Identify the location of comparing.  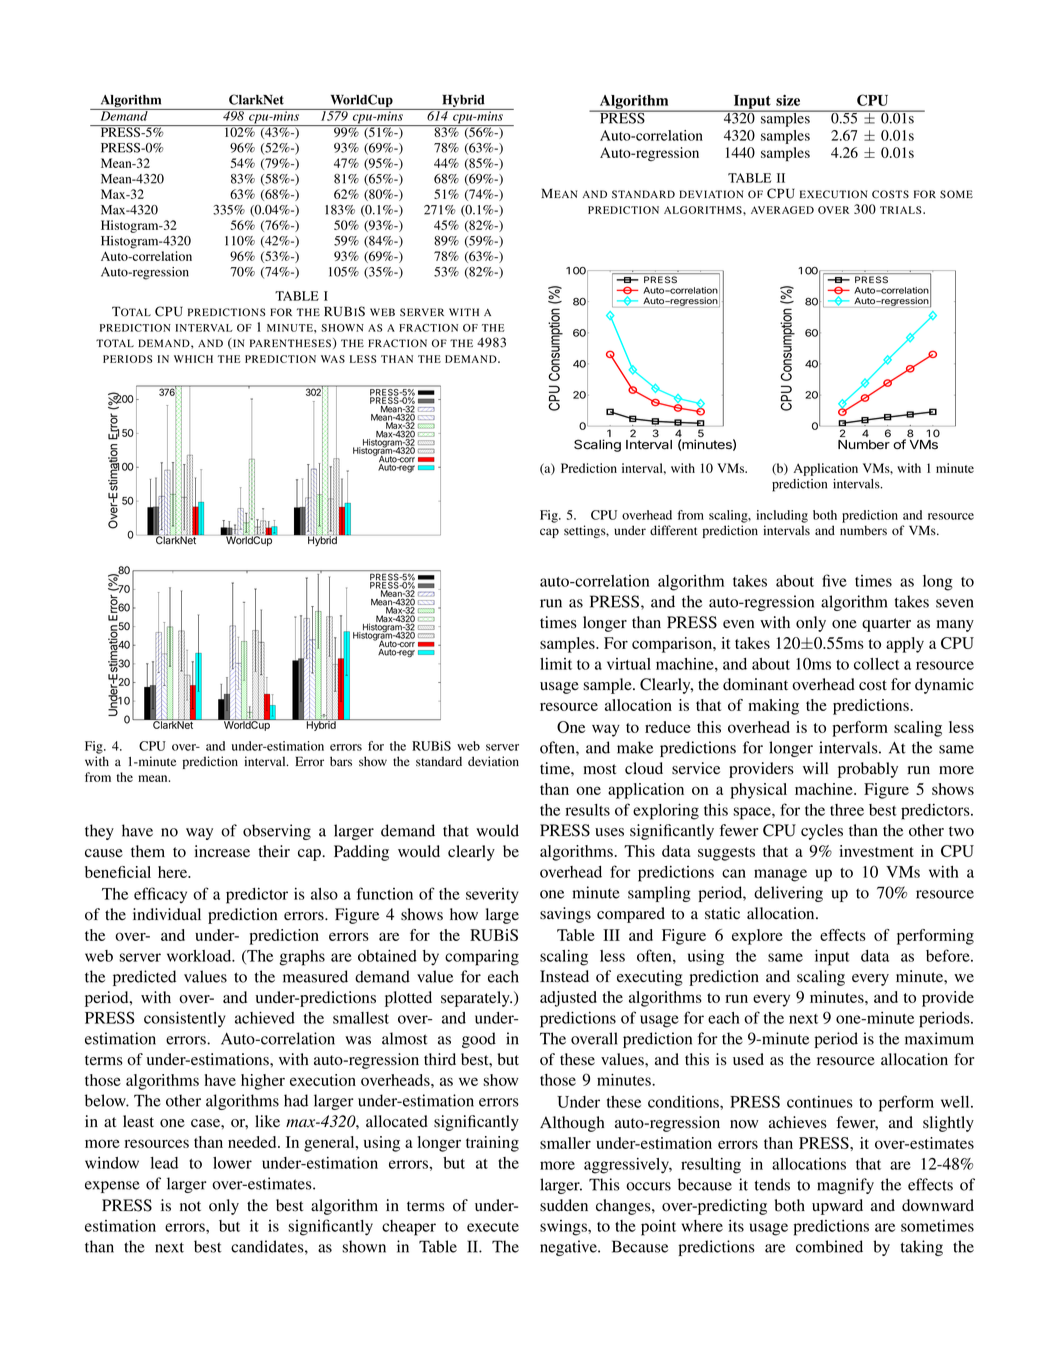
(482, 958).
